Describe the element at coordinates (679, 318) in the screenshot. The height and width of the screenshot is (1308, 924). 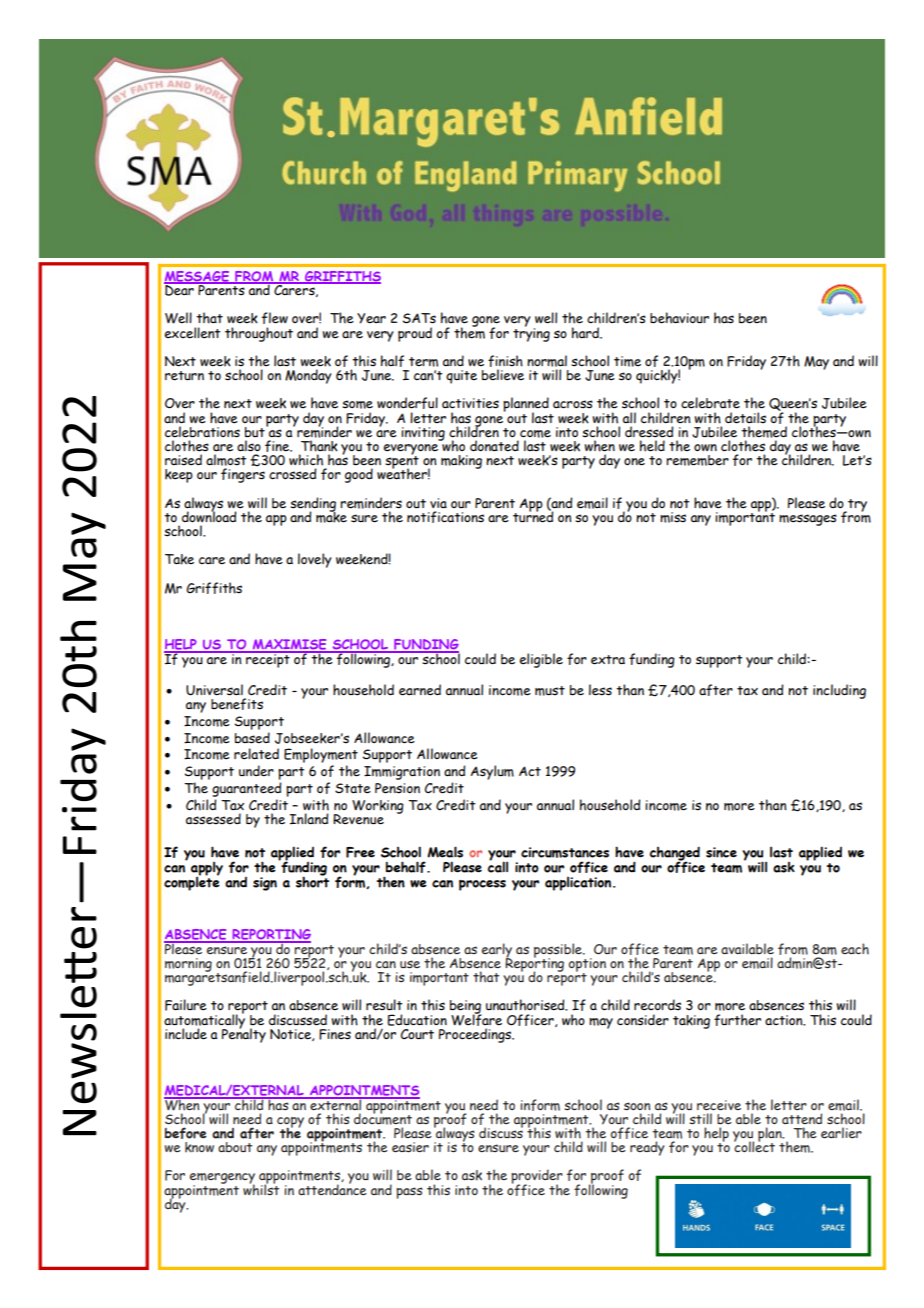
I see `behaviour` at that location.
